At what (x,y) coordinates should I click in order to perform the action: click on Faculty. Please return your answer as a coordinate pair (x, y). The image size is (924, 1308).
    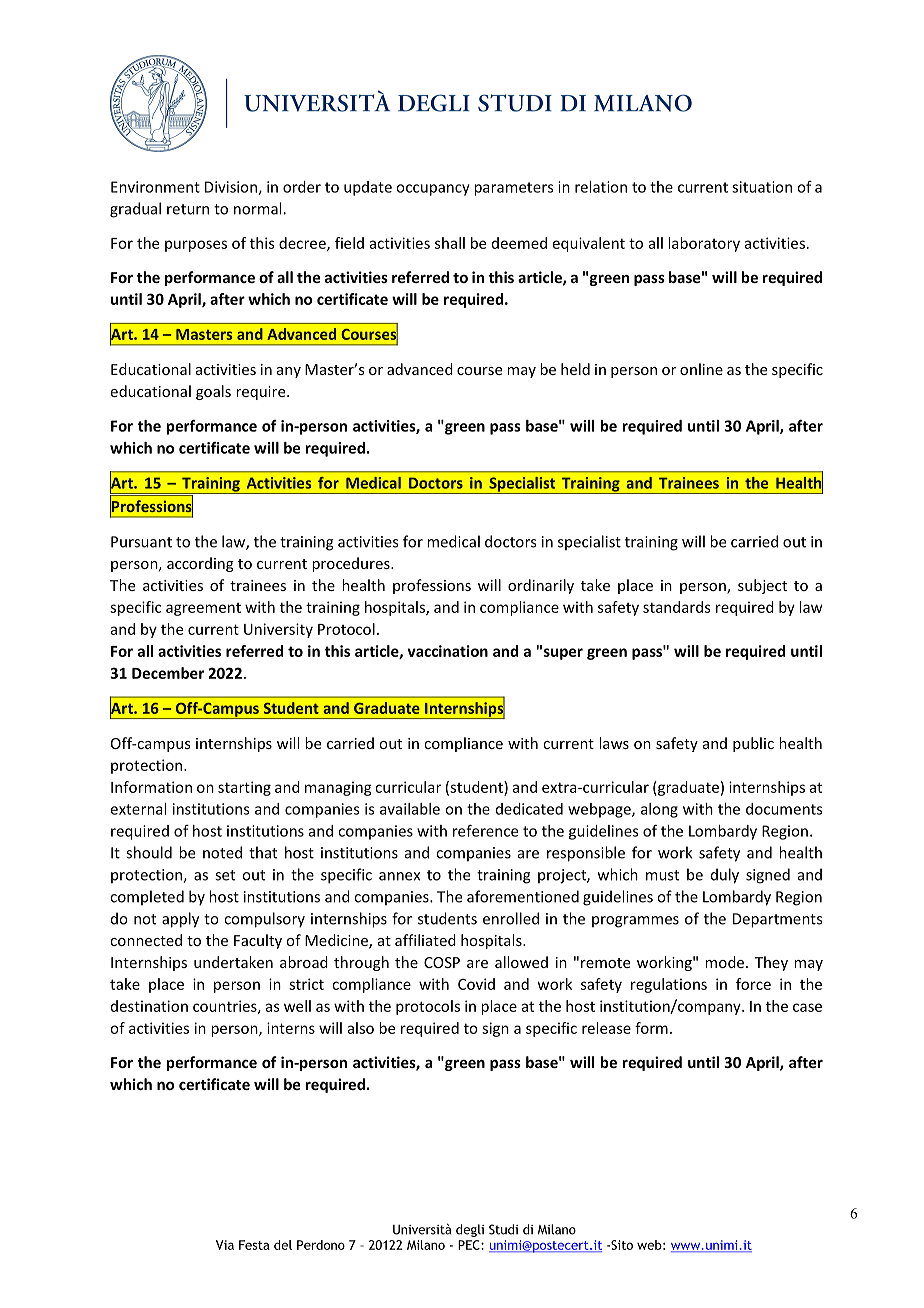
    Looking at the image, I should click on (258, 941).
